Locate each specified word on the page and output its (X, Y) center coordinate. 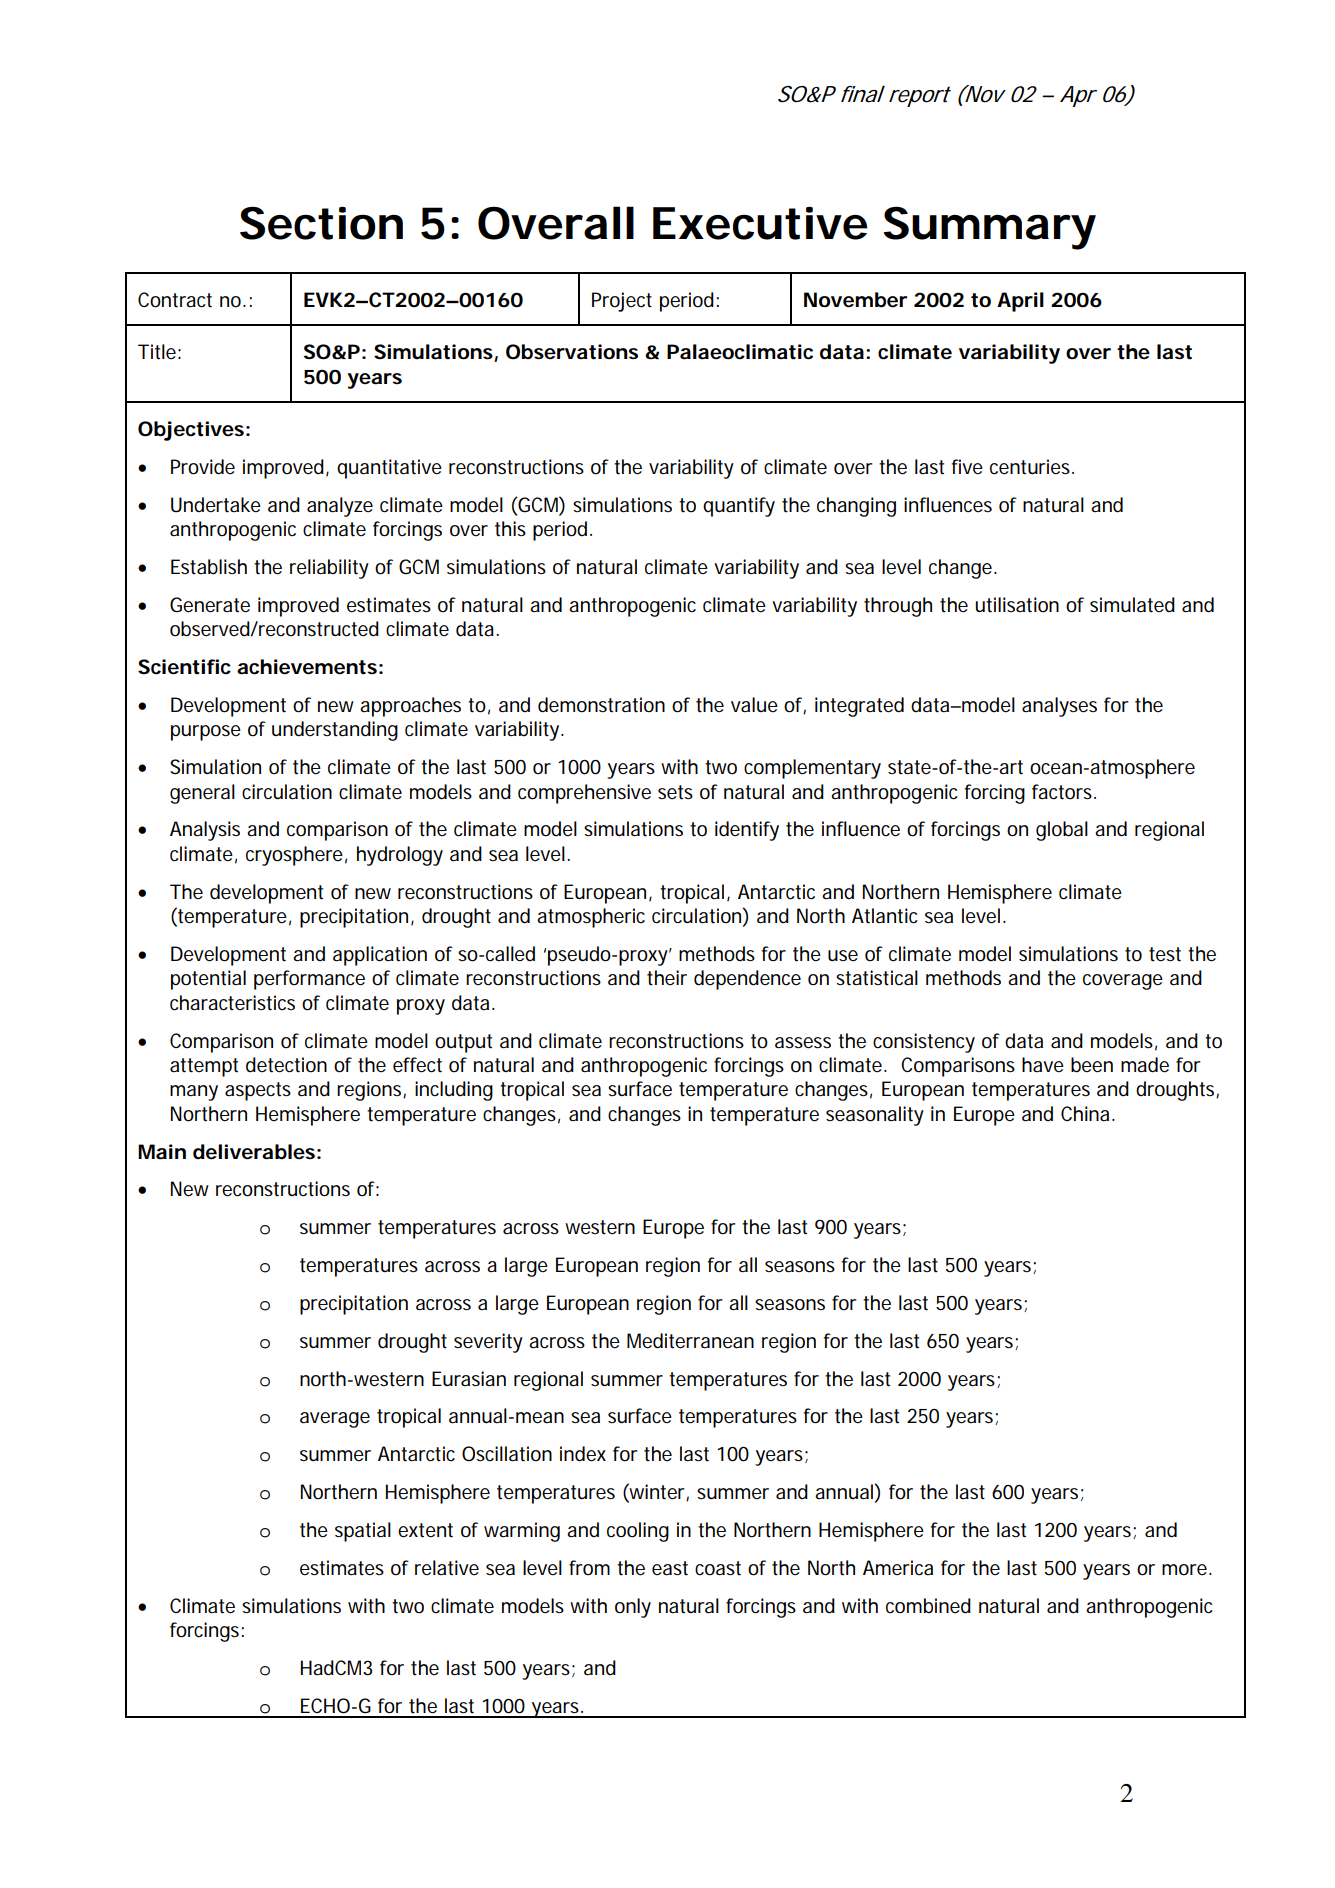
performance (309, 980)
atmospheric (591, 918)
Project (622, 302)
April (1020, 302)
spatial (363, 1532)
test (1165, 954)
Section (321, 223)
